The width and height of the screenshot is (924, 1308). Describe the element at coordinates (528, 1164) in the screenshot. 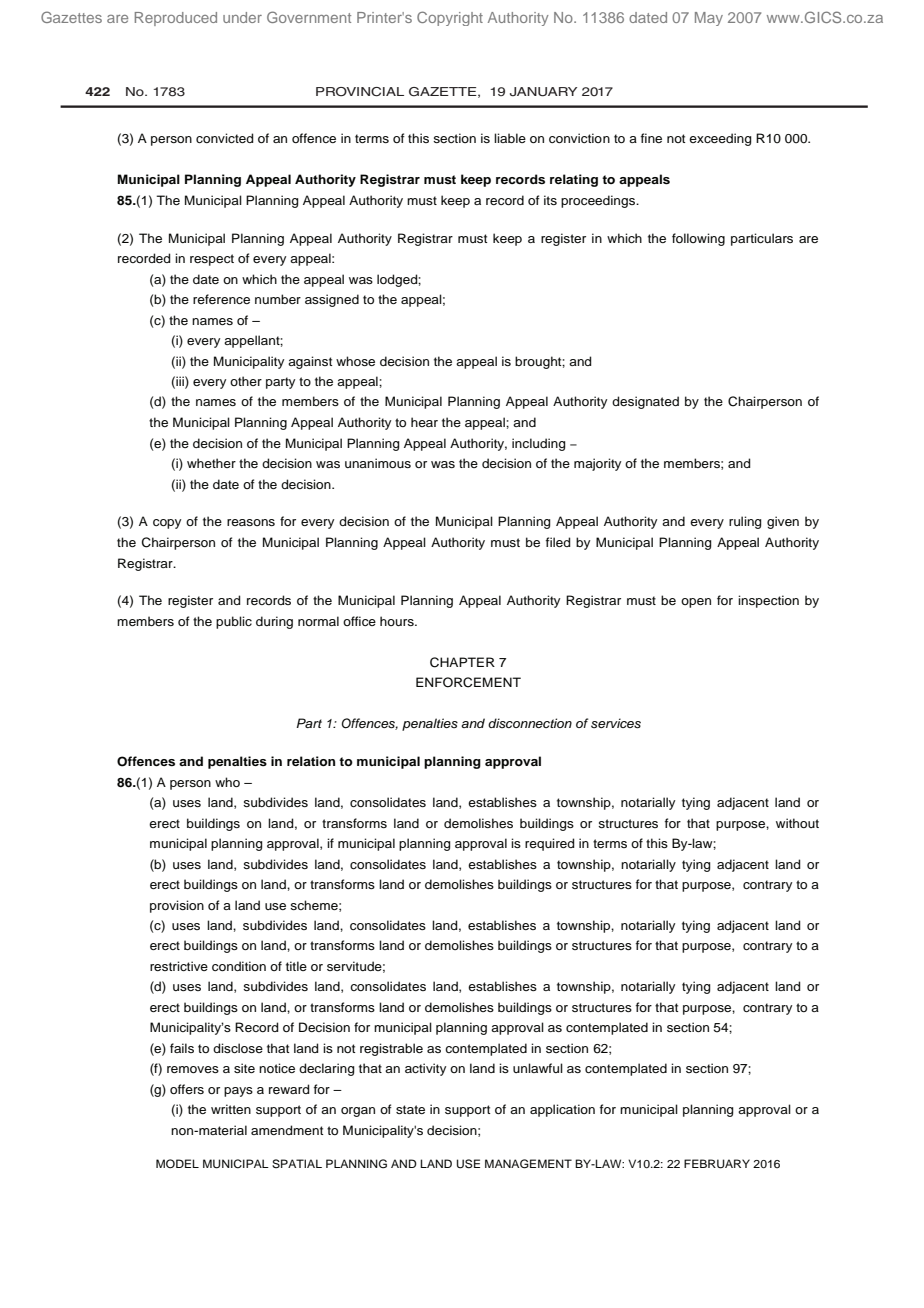

I see `MANAGEMENT` at that location.
